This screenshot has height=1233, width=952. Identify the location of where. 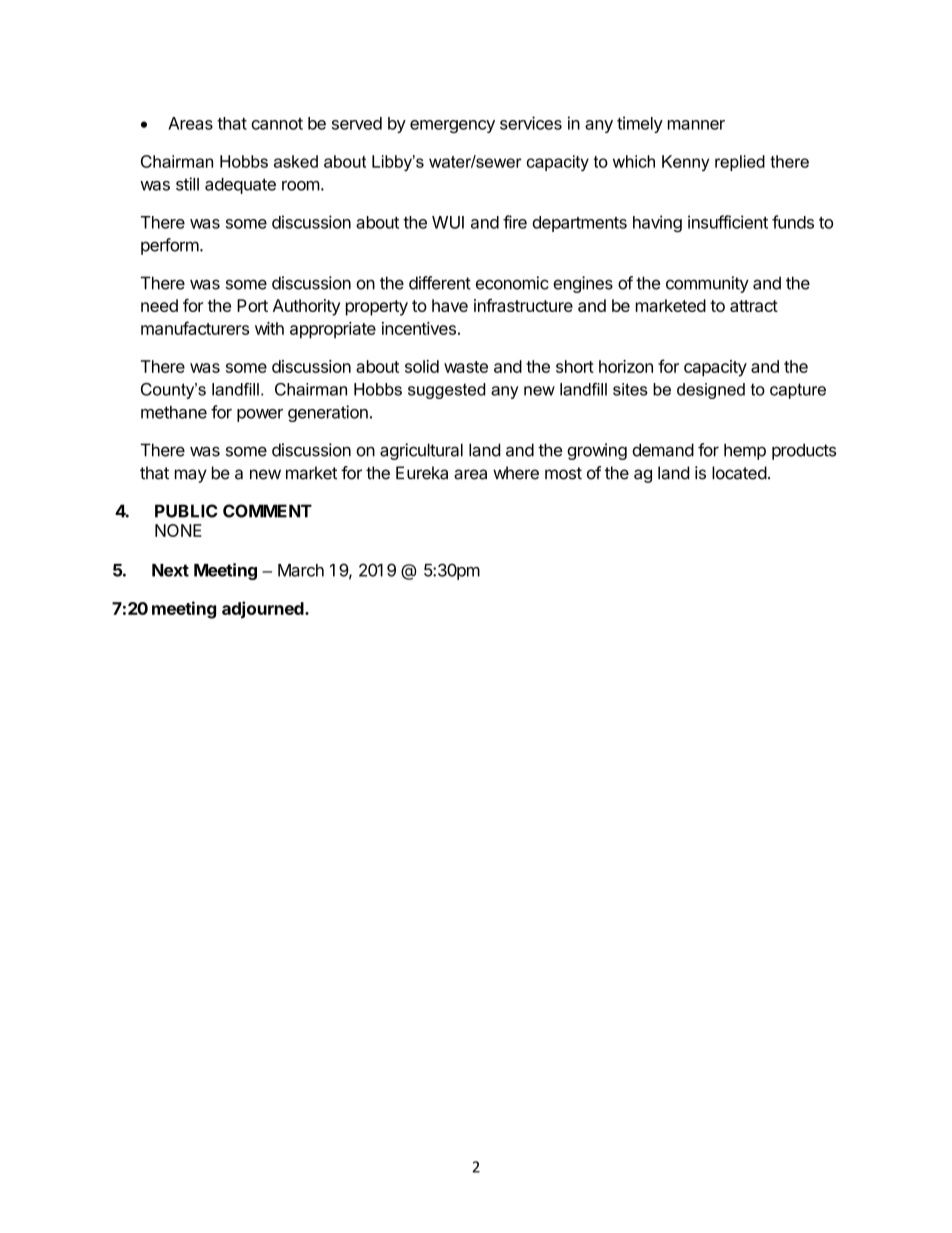
(516, 473).
